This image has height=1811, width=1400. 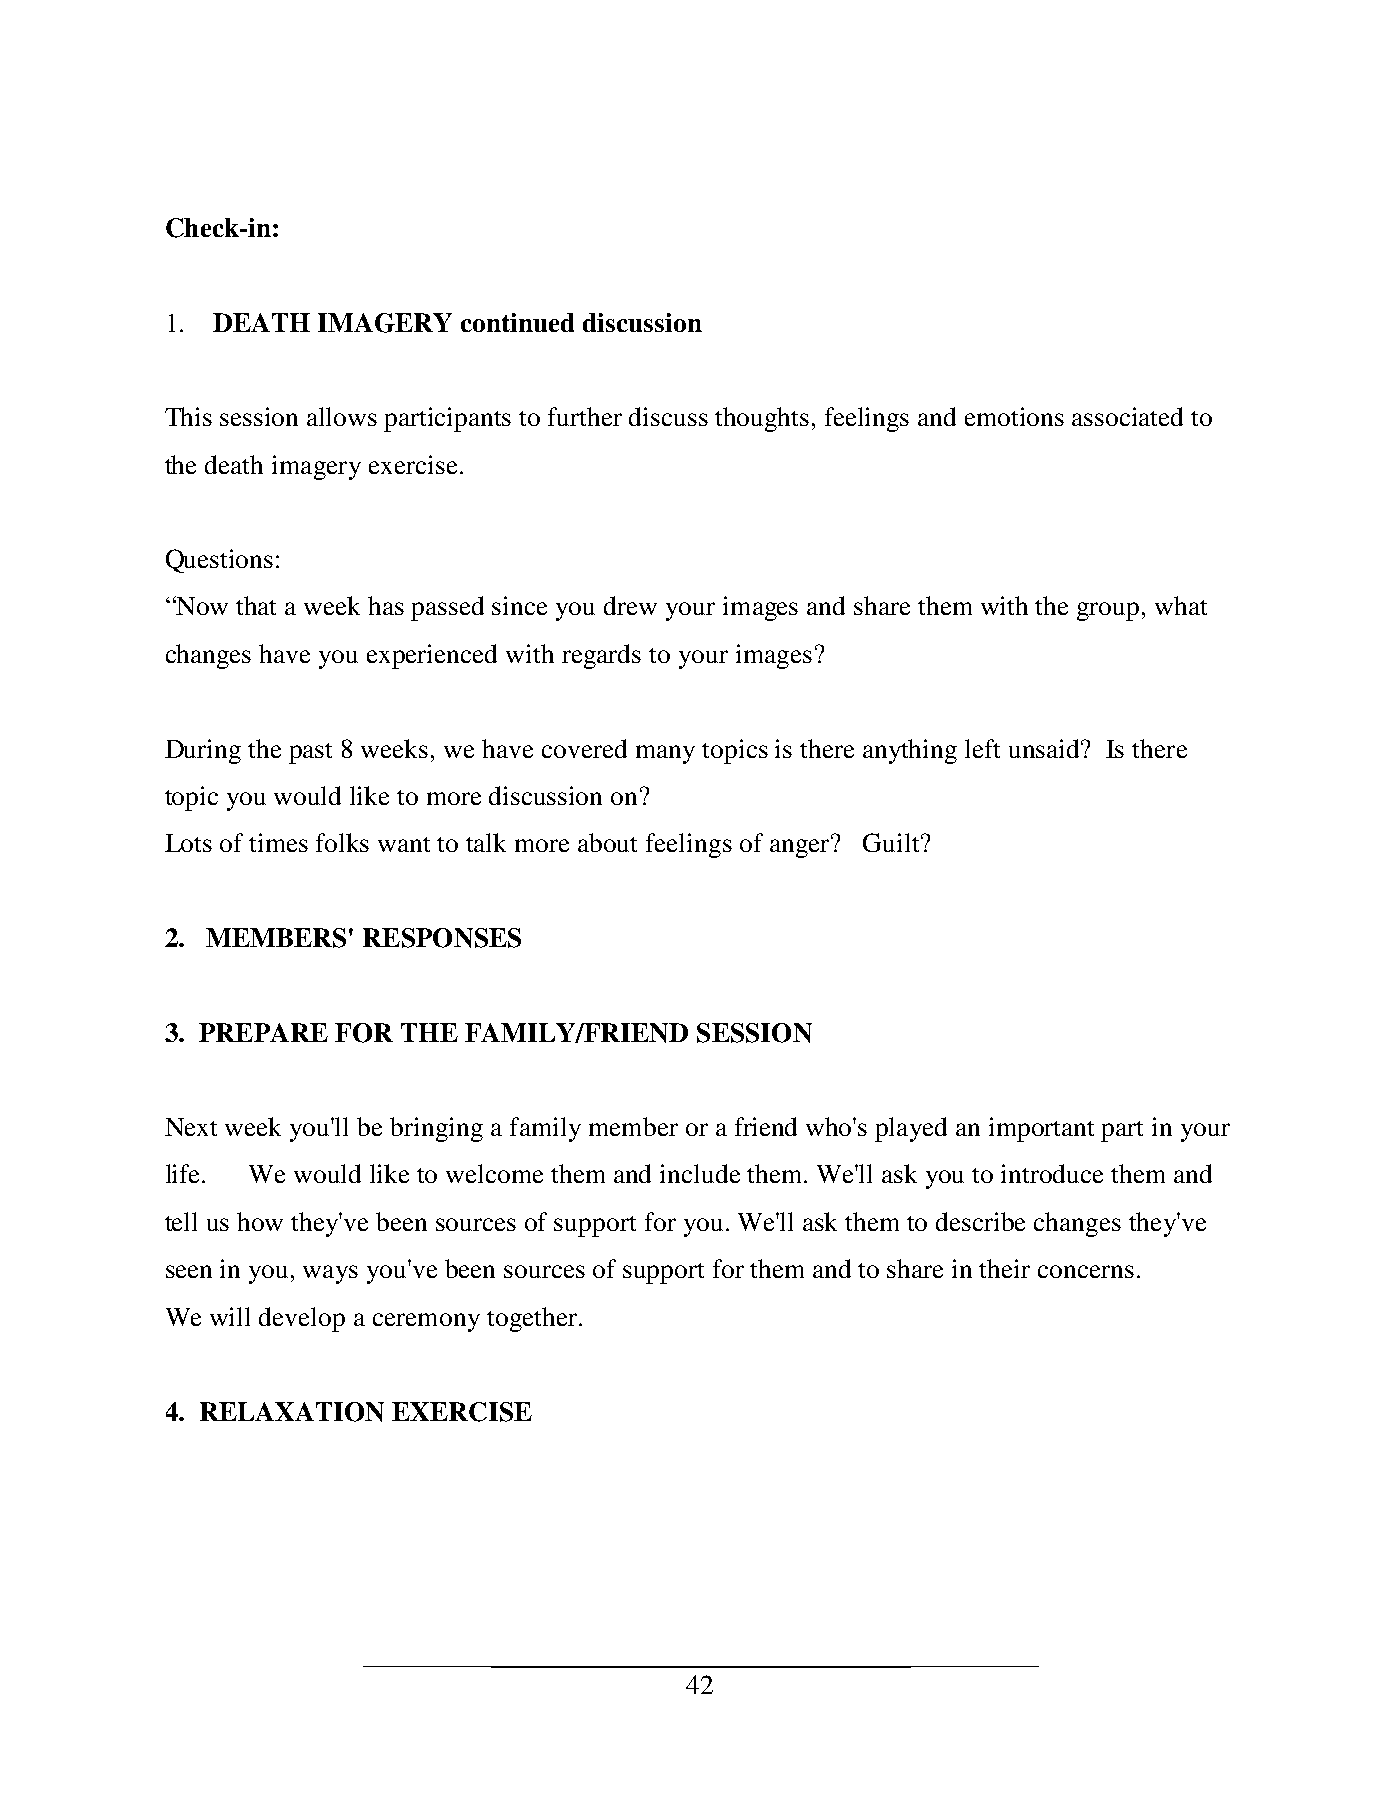 What do you see at coordinates (292, 1412) in the image?
I see `RELAXATION` at bounding box center [292, 1412].
